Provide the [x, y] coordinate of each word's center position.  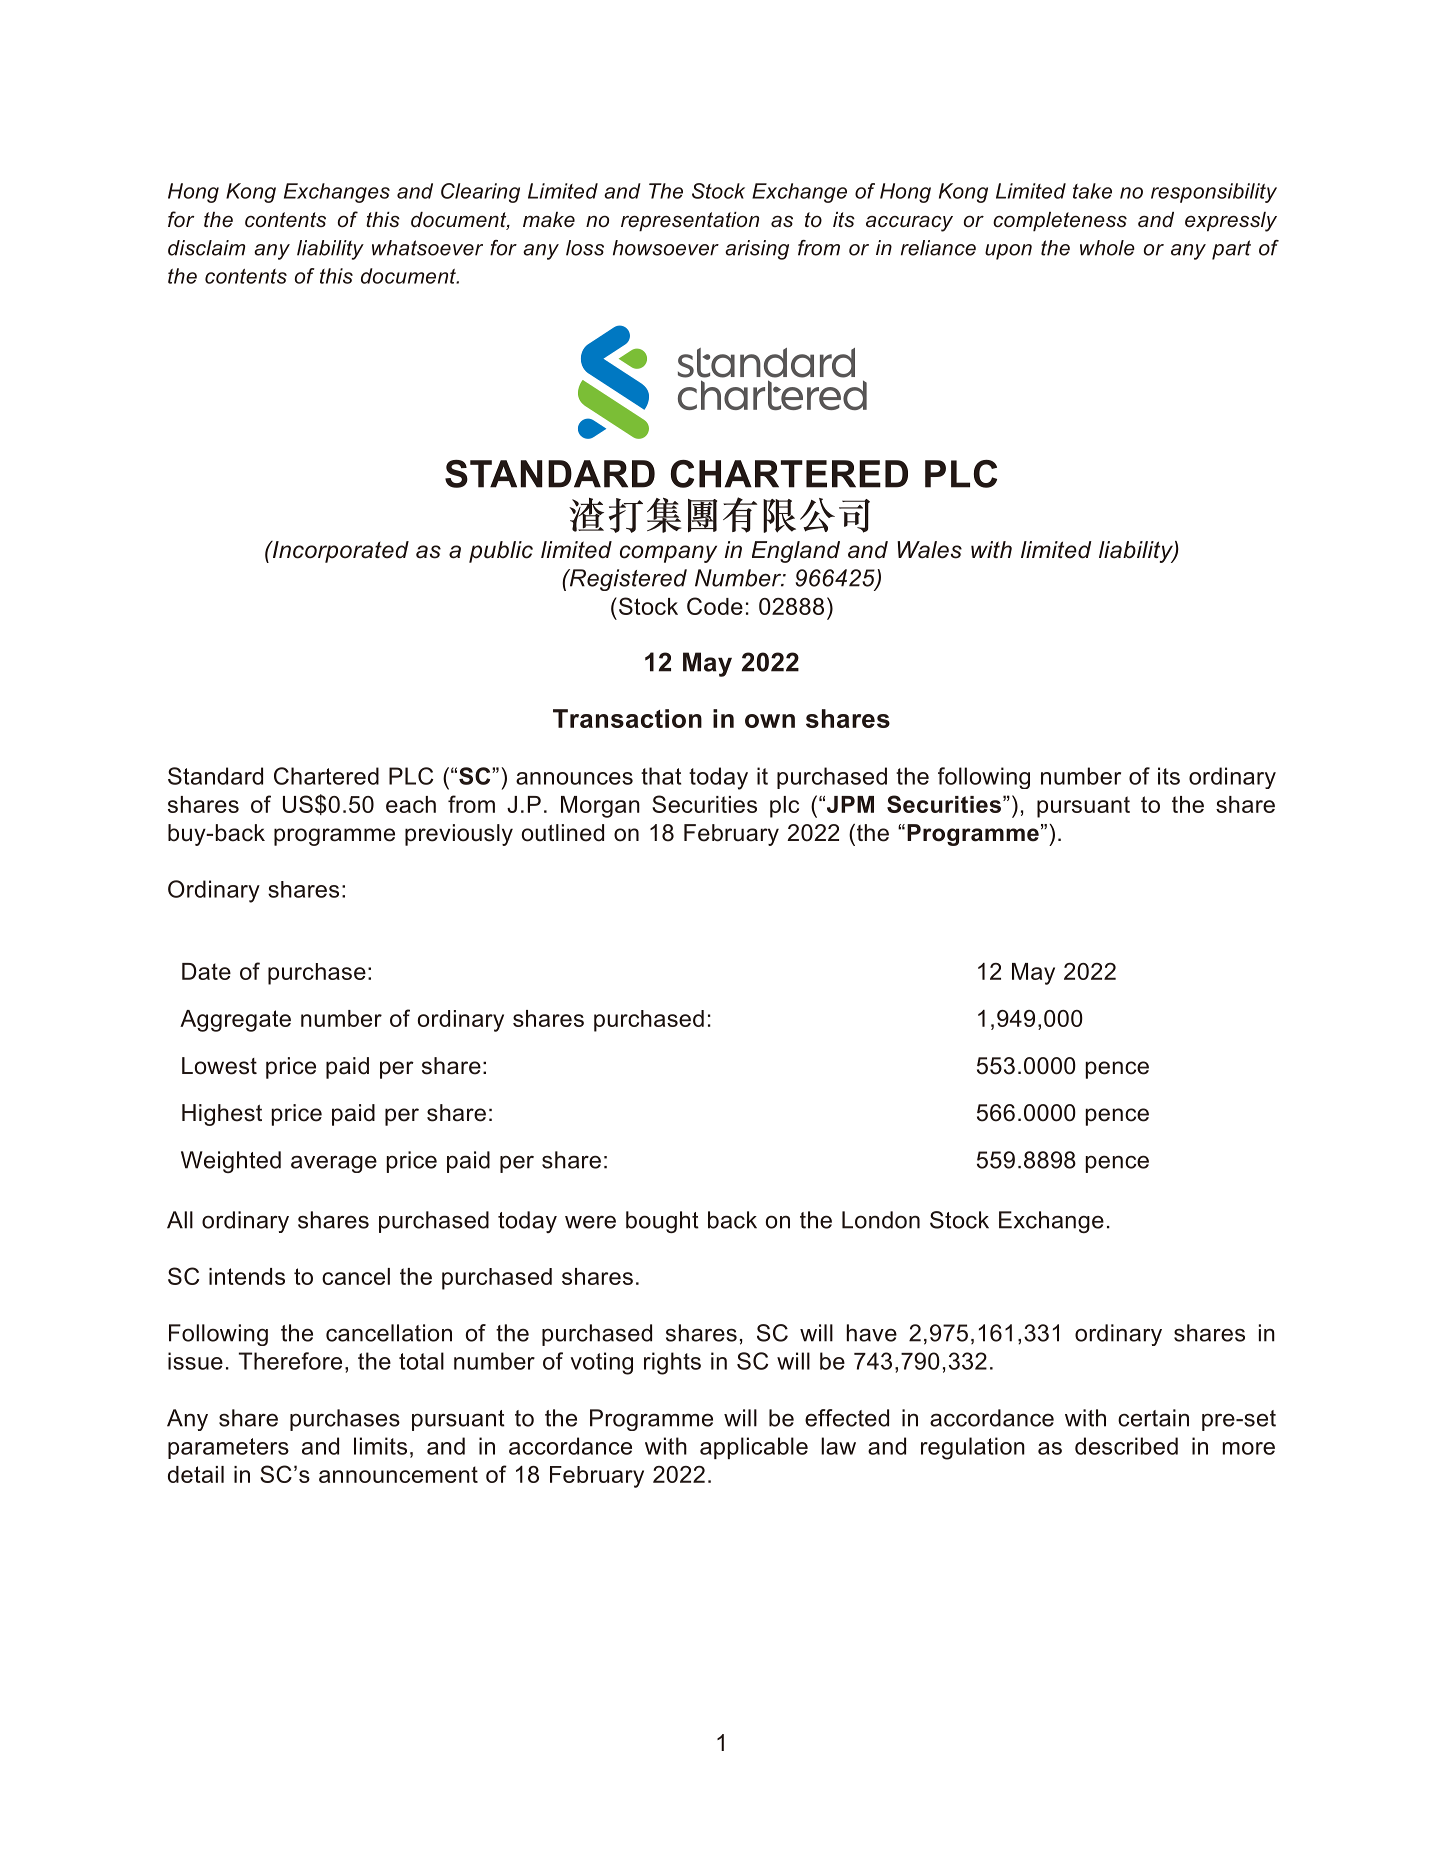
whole [1107, 248]
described [1126, 1446]
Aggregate [235, 1021]
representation [690, 222]
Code [715, 606]
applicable [754, 1448]
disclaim [206, 248]
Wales [929, 550]
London [881, 1220]
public [501, 552]
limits [380, 1446]
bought [662, 1222]
